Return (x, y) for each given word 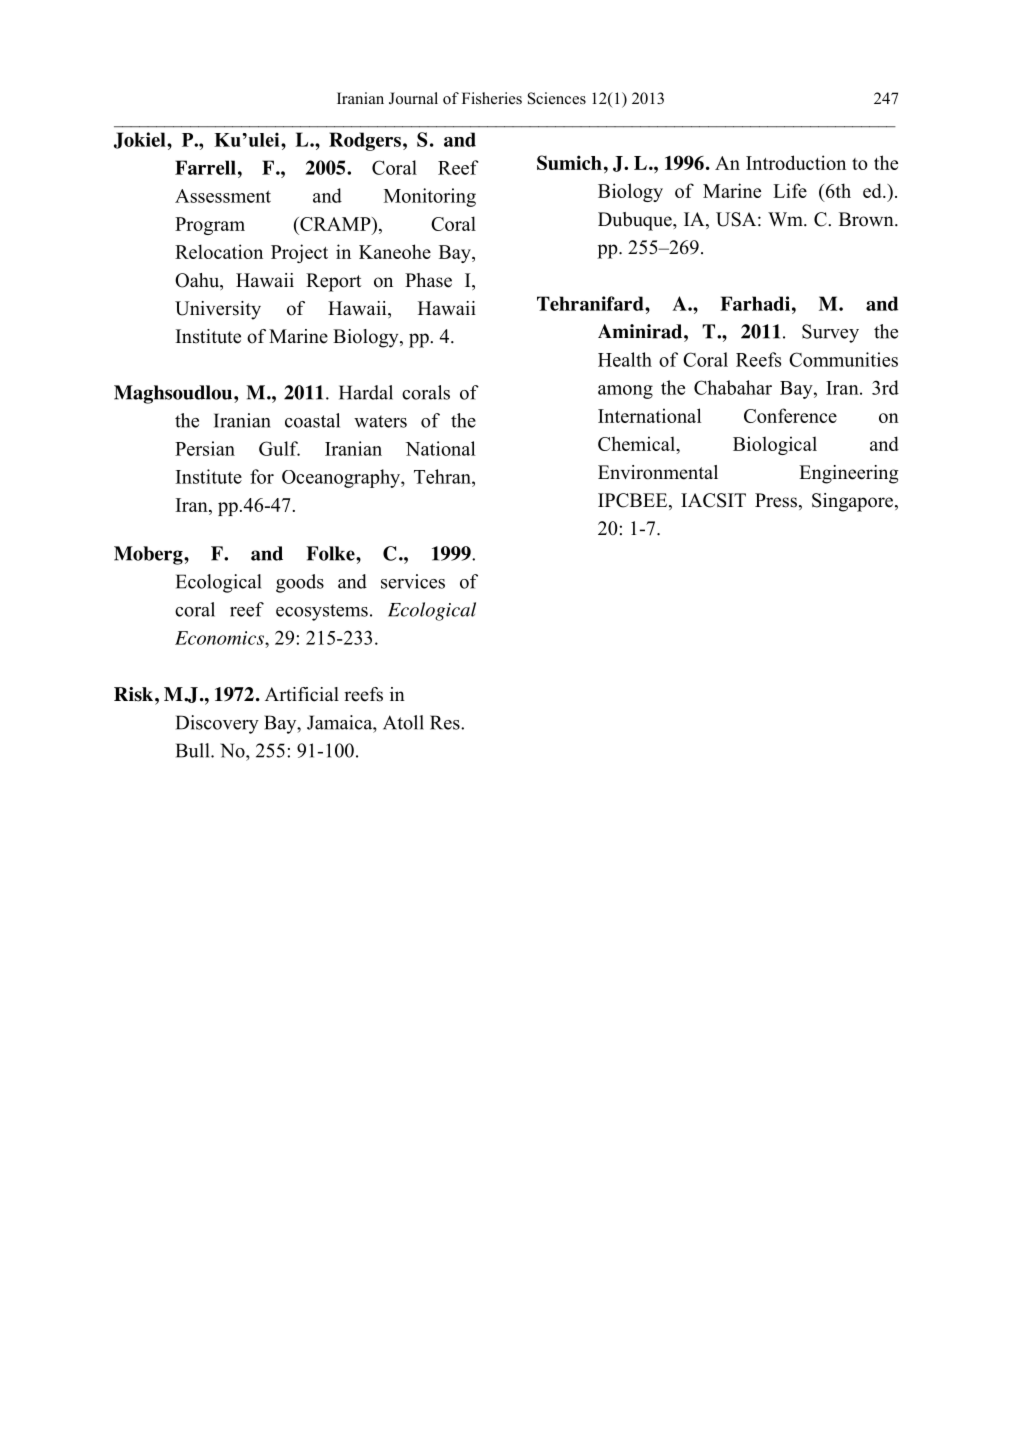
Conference (790, 415)
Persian (205, 448)
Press (776, 500)
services (413, 581)
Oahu (198, 281)
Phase (428, 280)
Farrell (205, 167)
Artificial (302, 694)
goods (300, 583)
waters (380, 421)
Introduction (796, 162)
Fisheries (492, 98)
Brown (867, 219)
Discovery (217, 724)
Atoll (403, 722)
